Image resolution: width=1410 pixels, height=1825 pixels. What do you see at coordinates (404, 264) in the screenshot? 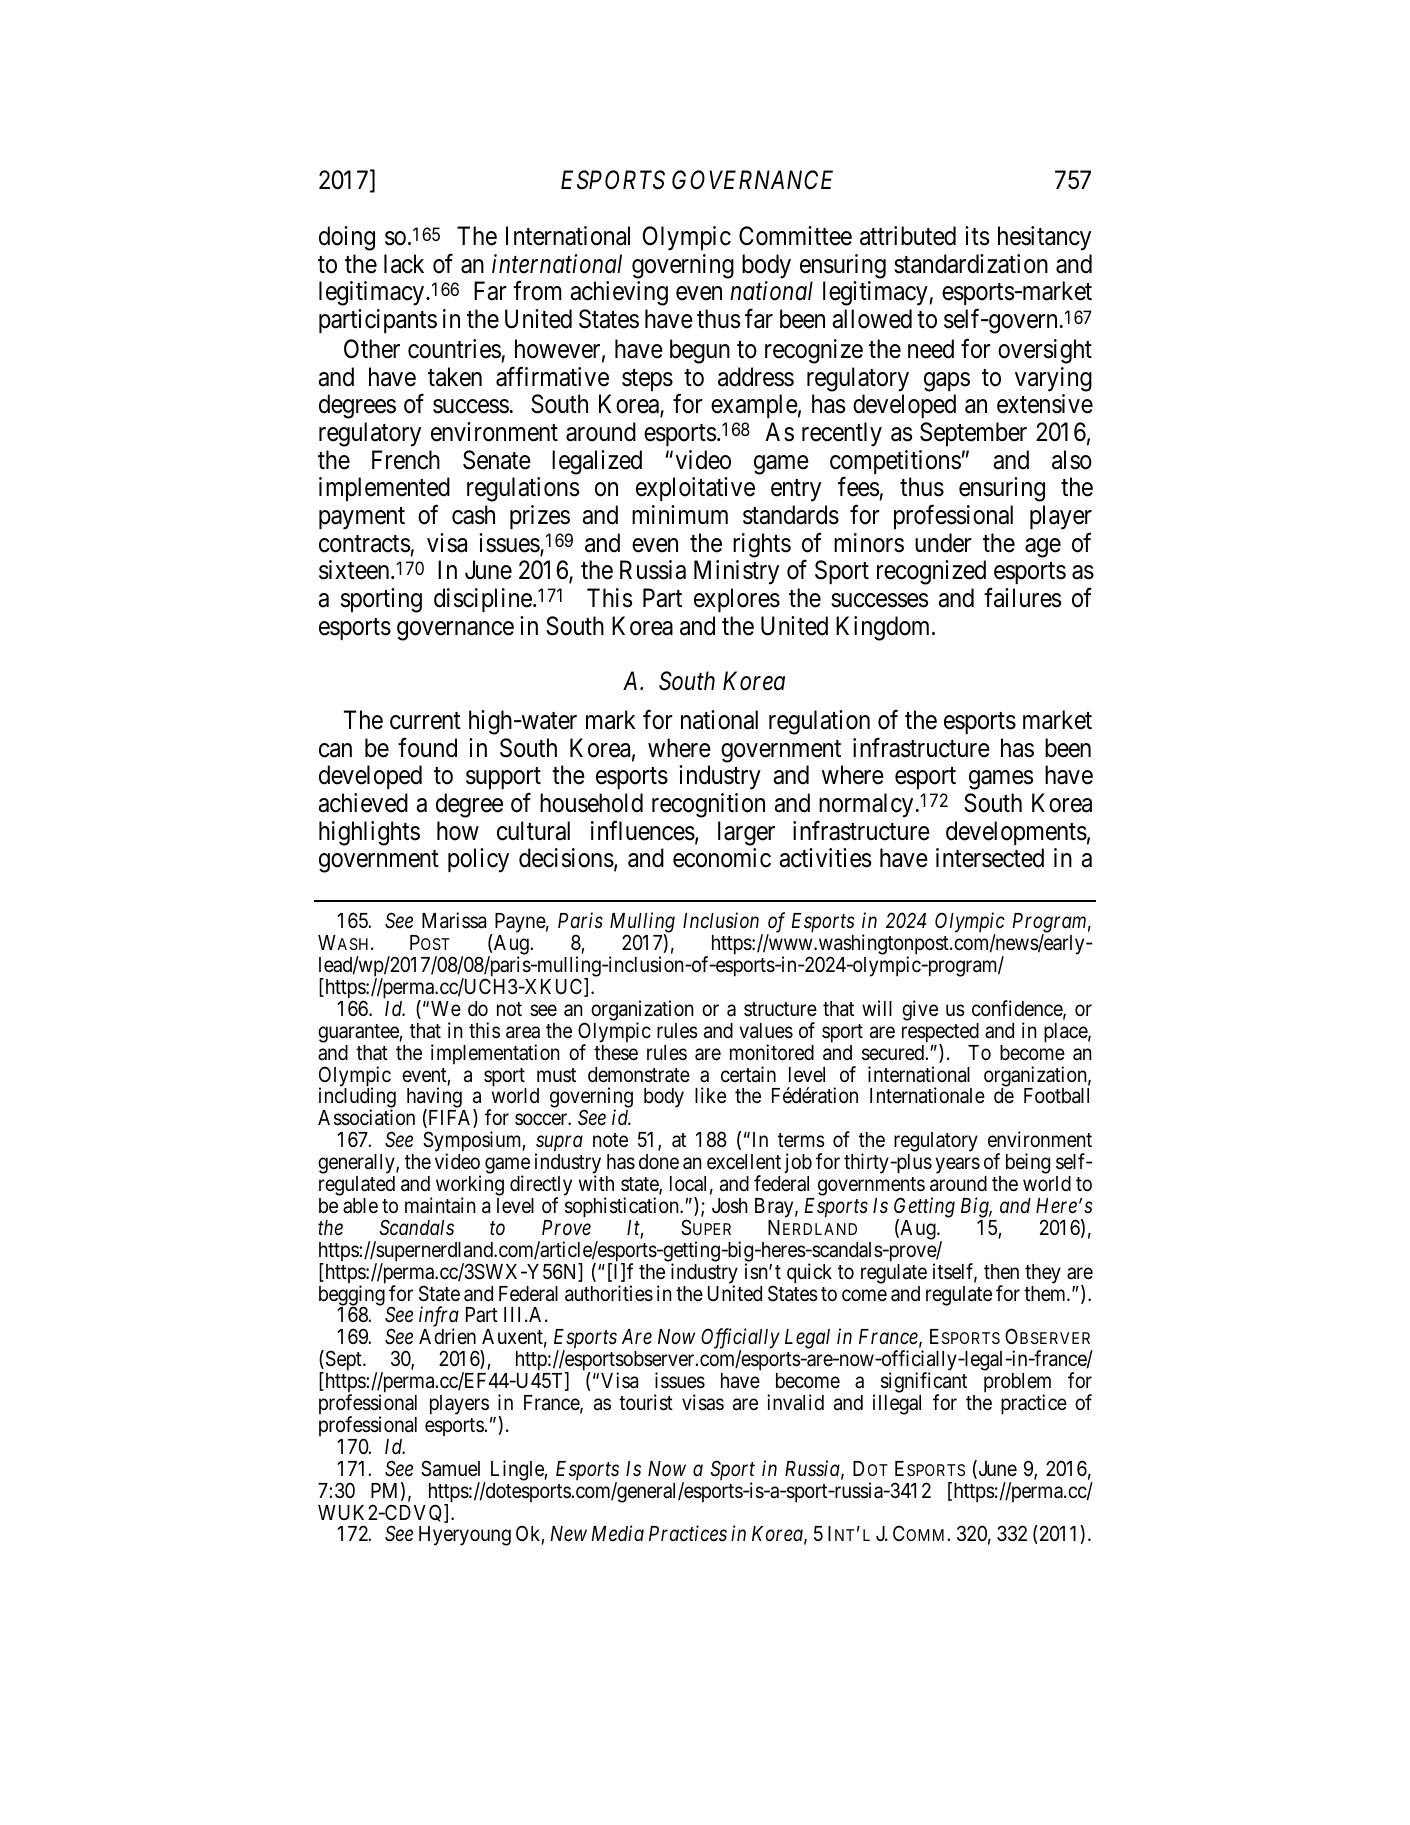
I see `lack` at bounding box center [404, 264].
